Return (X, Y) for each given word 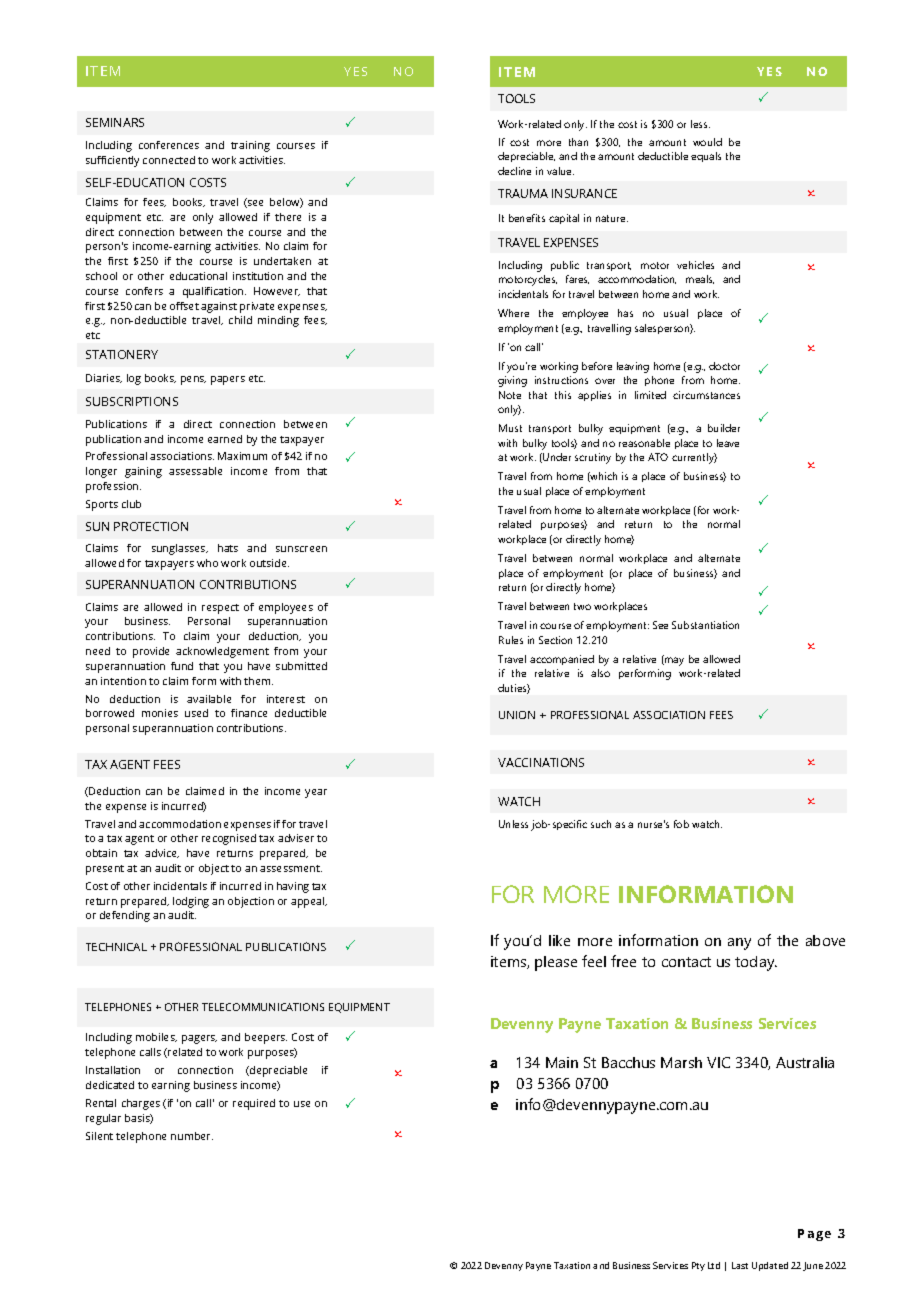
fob (681, 824)
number (192, 1136)
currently (694, 458)
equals (706, 157)
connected (169, 160)
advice (162, 853)
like (559, 940)
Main (562, 1062)
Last (740, 1265)
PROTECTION (151, 526)
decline (514, 171)
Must (510, 428)
